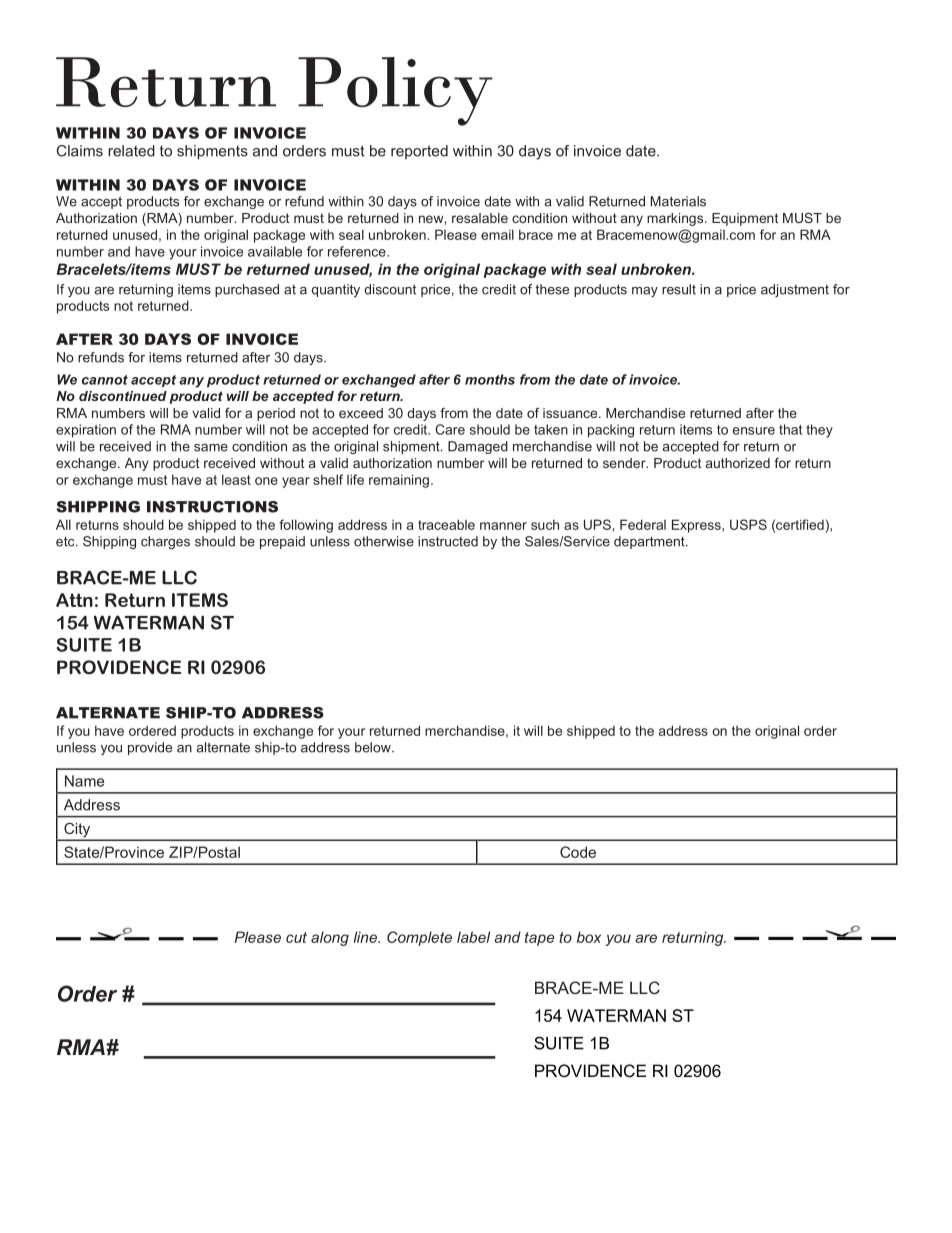 The width and height of the page is (952, 1233). Describe the element at coordinates (446, 524) in the page. I see `traceable` at that location.
